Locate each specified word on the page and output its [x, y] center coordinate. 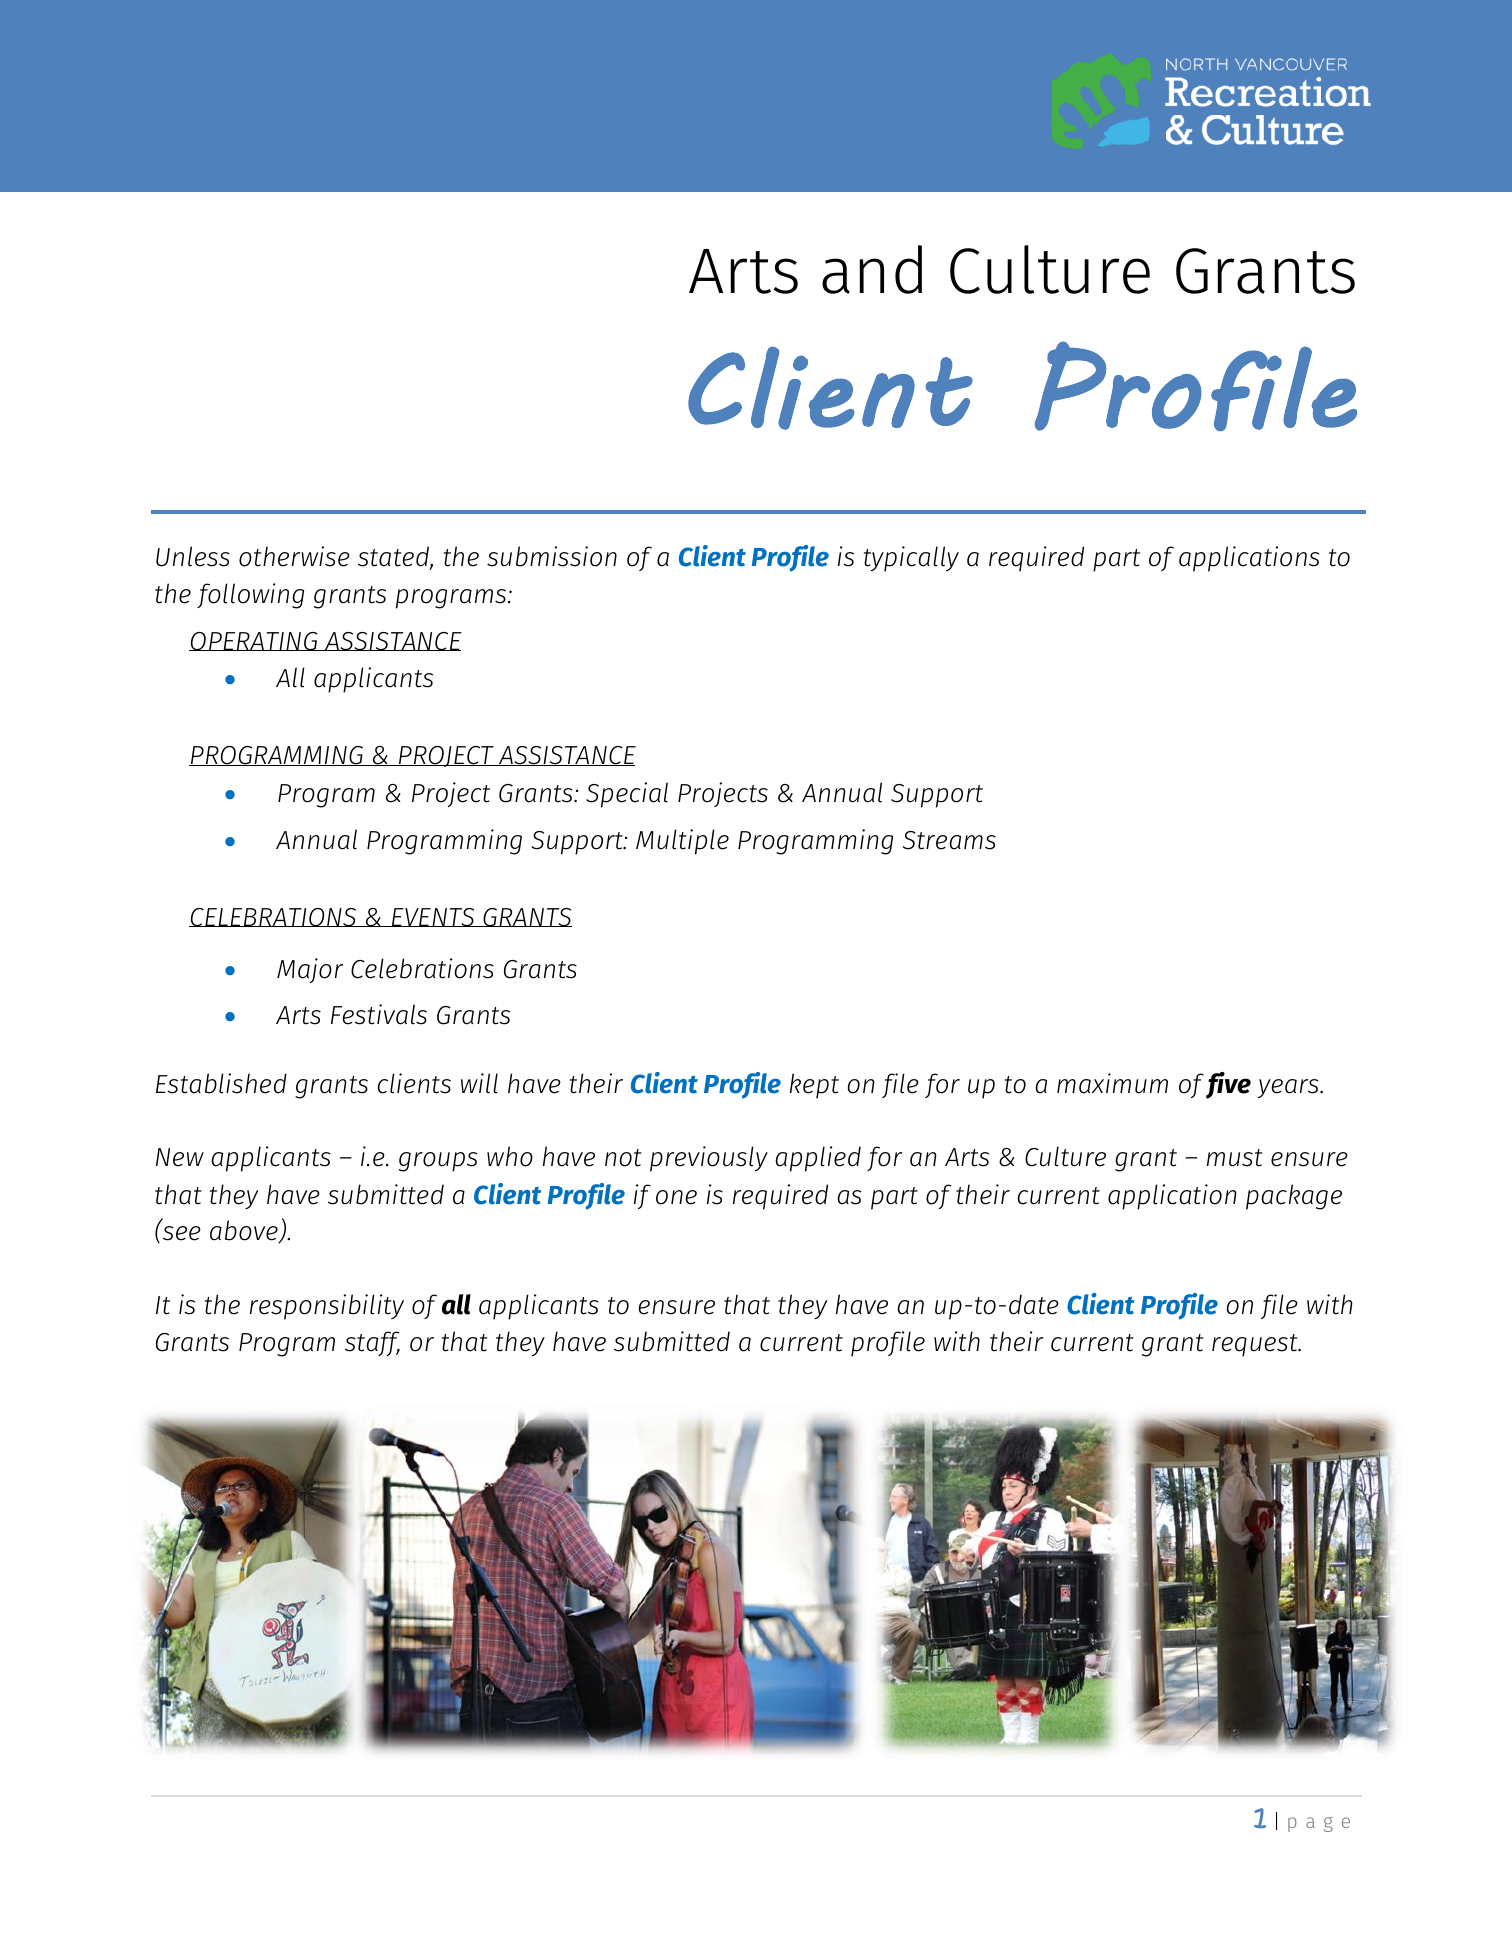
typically [911, 559]
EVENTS [433, 917]
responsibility [327, 1307]
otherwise [294, 556]
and [872, 269]
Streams [949, 840]
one [676, 1197]
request [1256, 1345]
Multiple [682, 842]
